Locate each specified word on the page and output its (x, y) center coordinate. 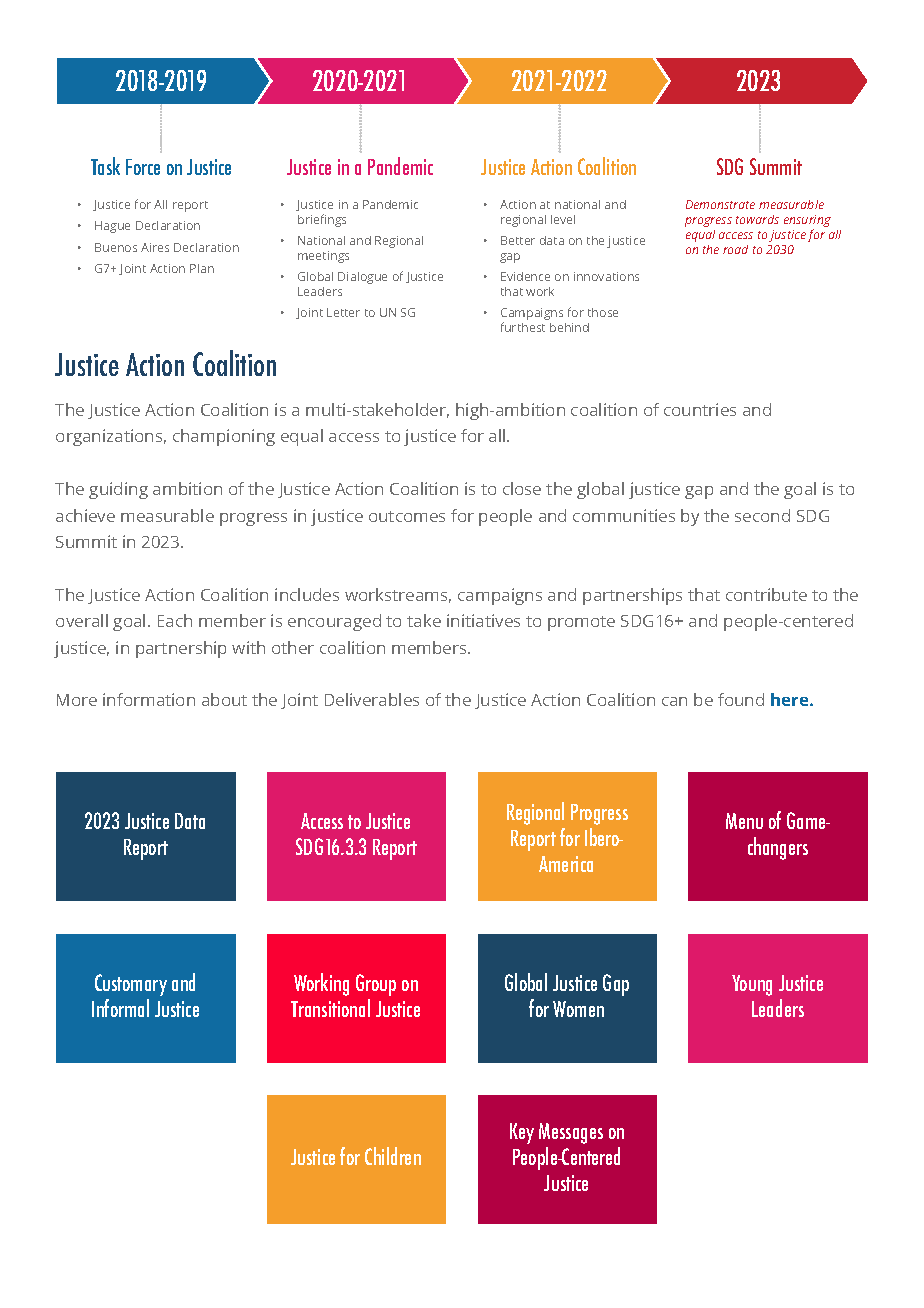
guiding (118, 490)
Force (143, 167)
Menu (744, 821)
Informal (120, 1008)
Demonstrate (720, 204)
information (149, 699)
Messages (571, 1133)
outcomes (407, 516)
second (762, 515)
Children (393, 1156)
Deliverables (372, 699)
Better (518, 240)
